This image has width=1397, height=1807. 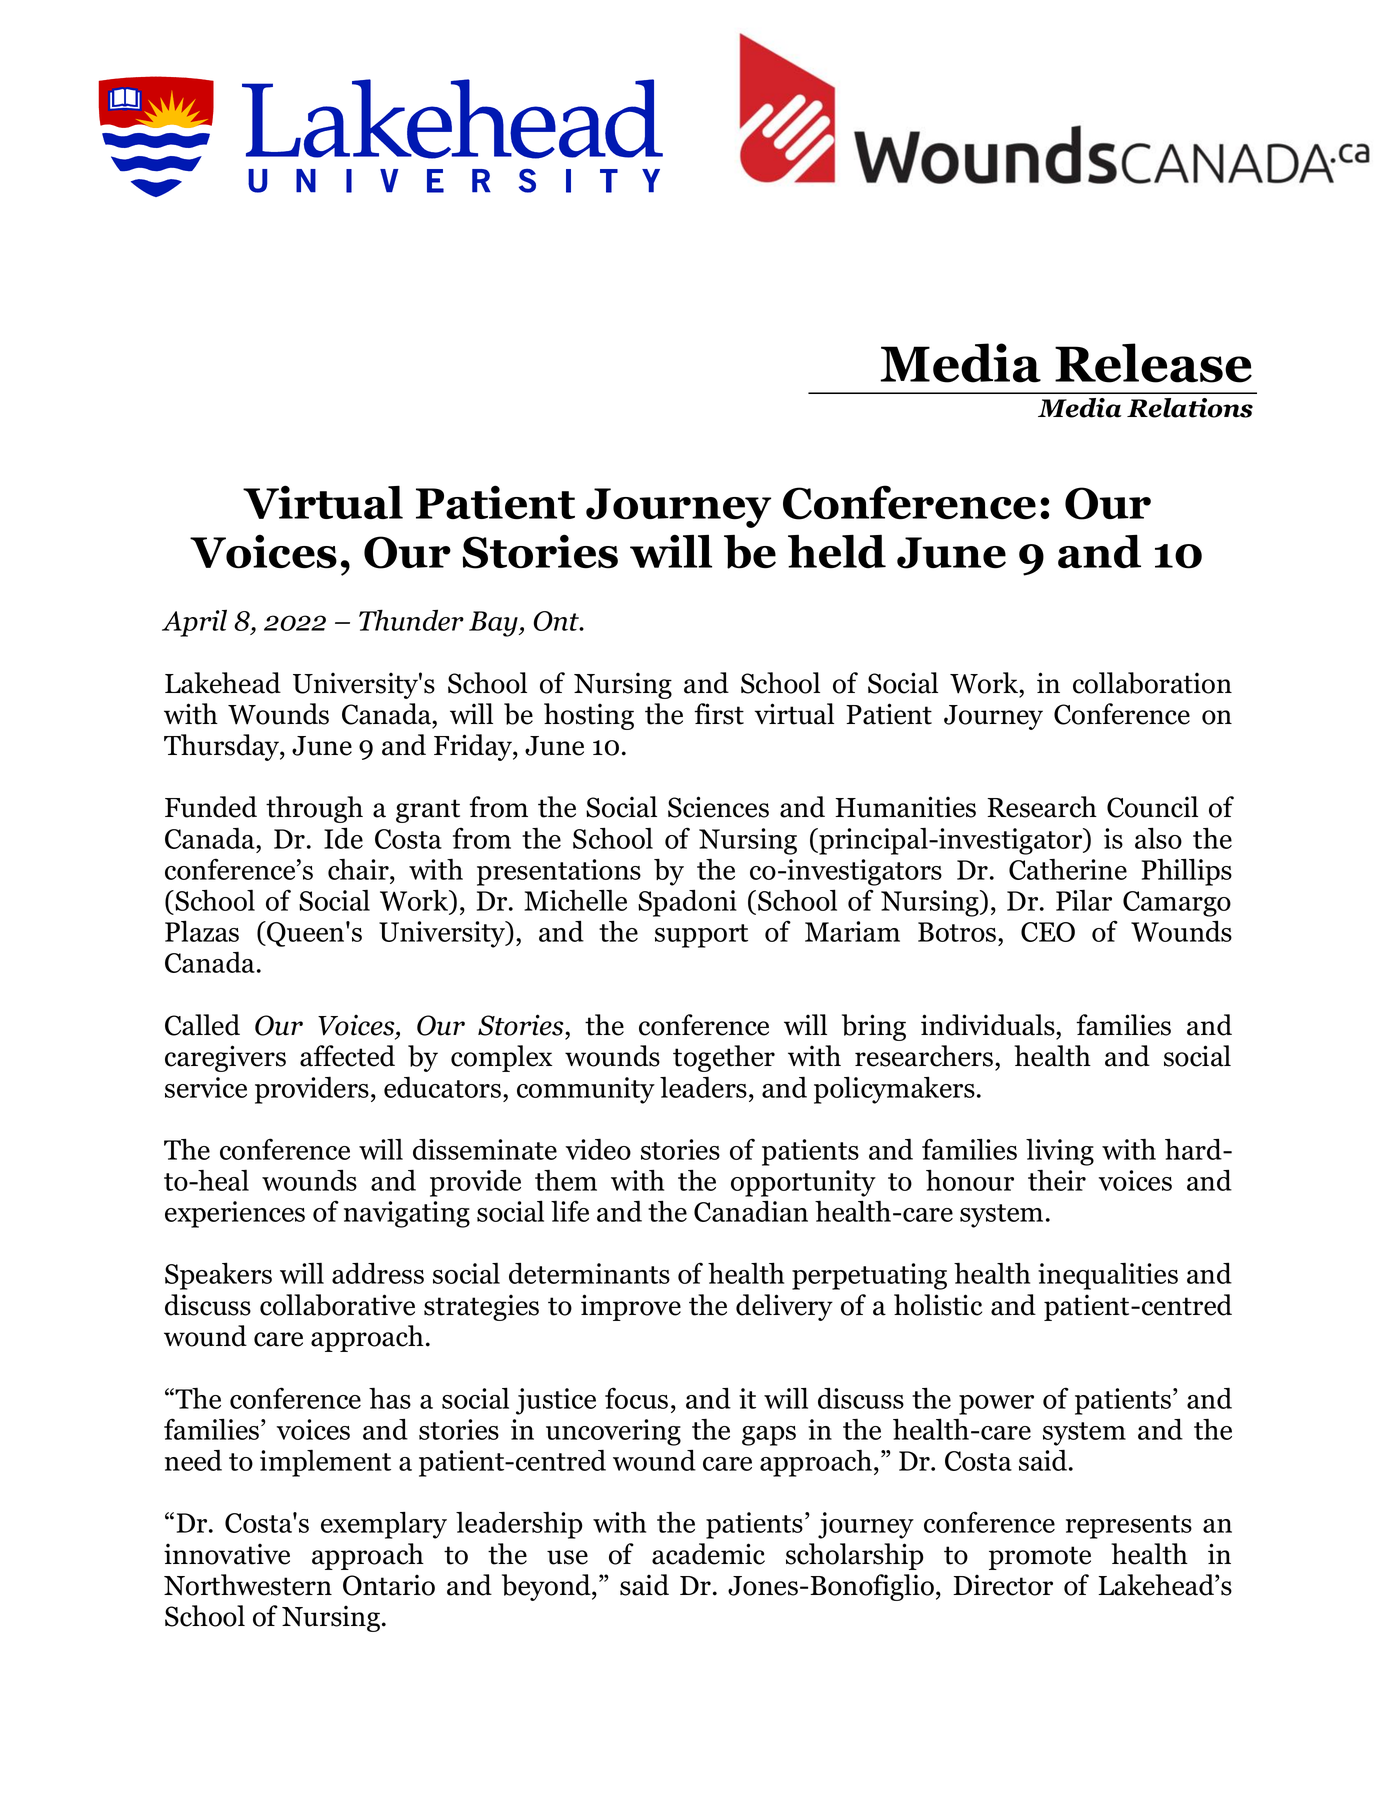 I want to click on promote, so click(x=1040, y=1558).
